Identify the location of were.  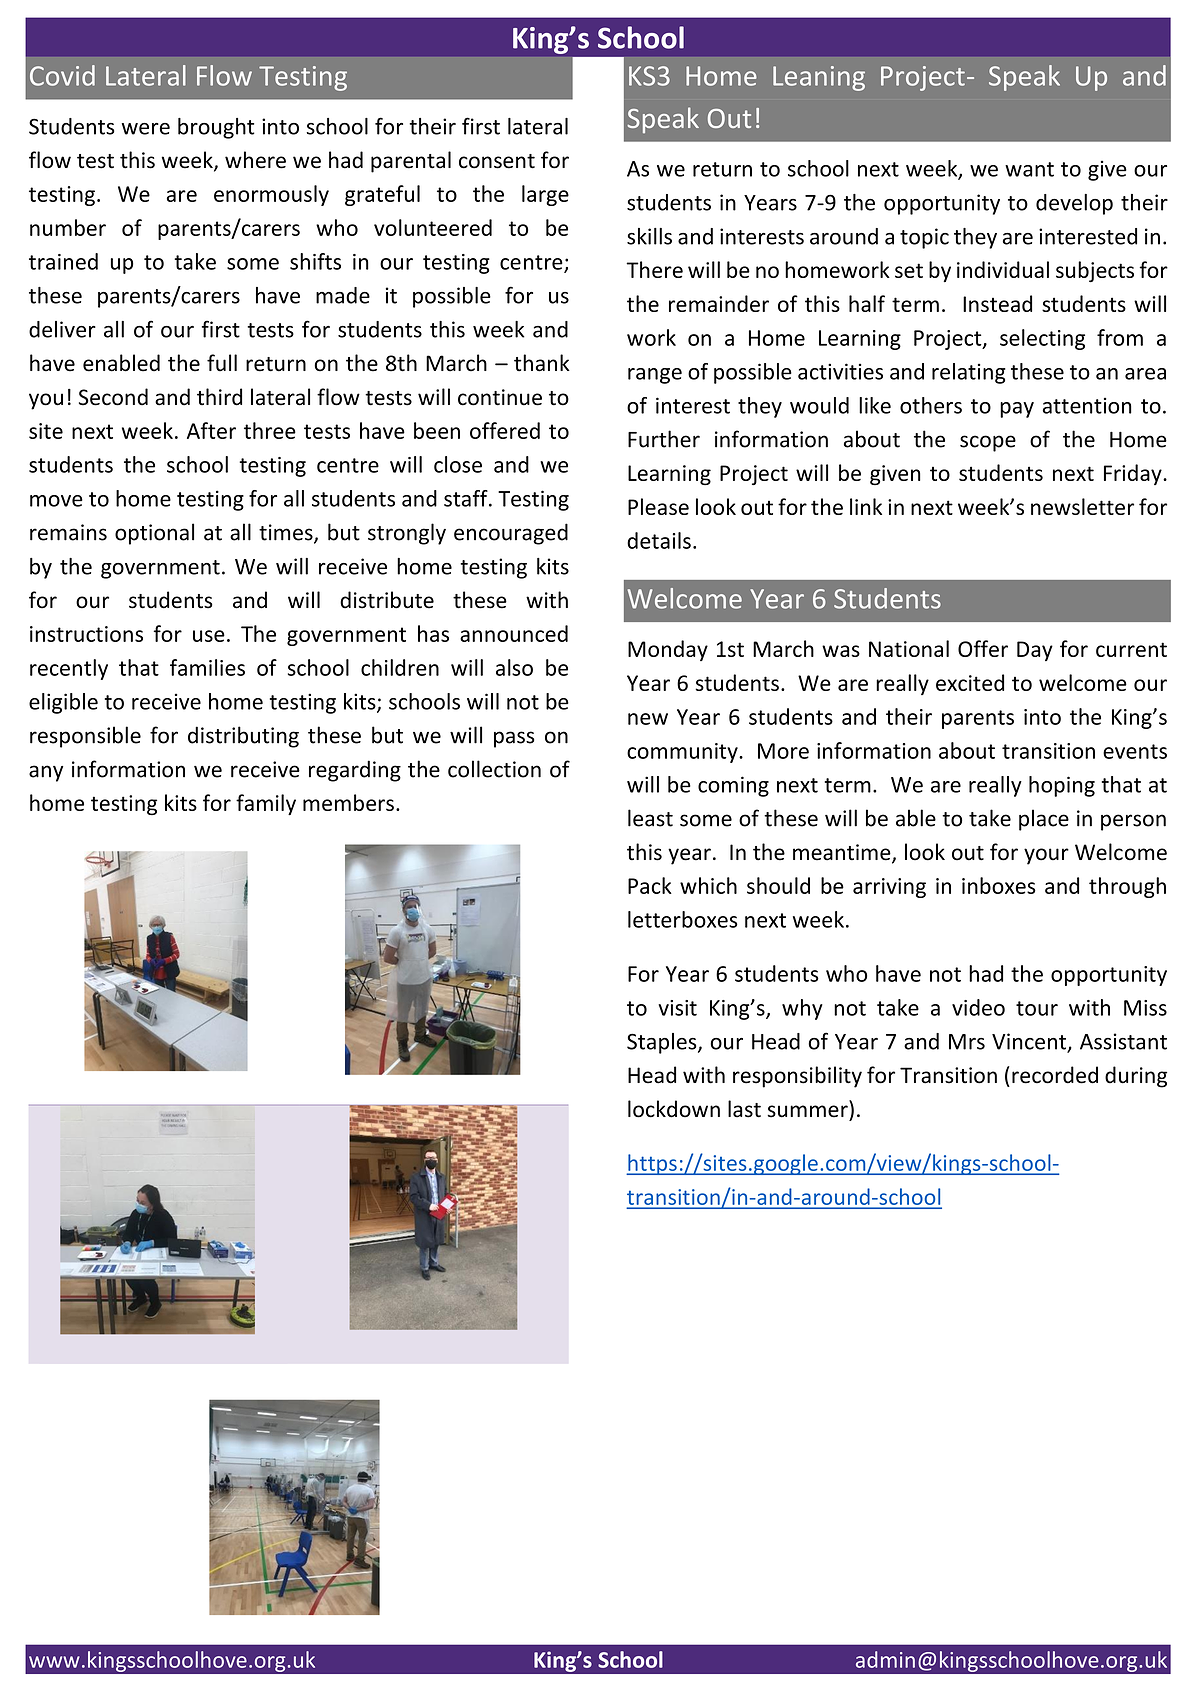
(146, 129).
